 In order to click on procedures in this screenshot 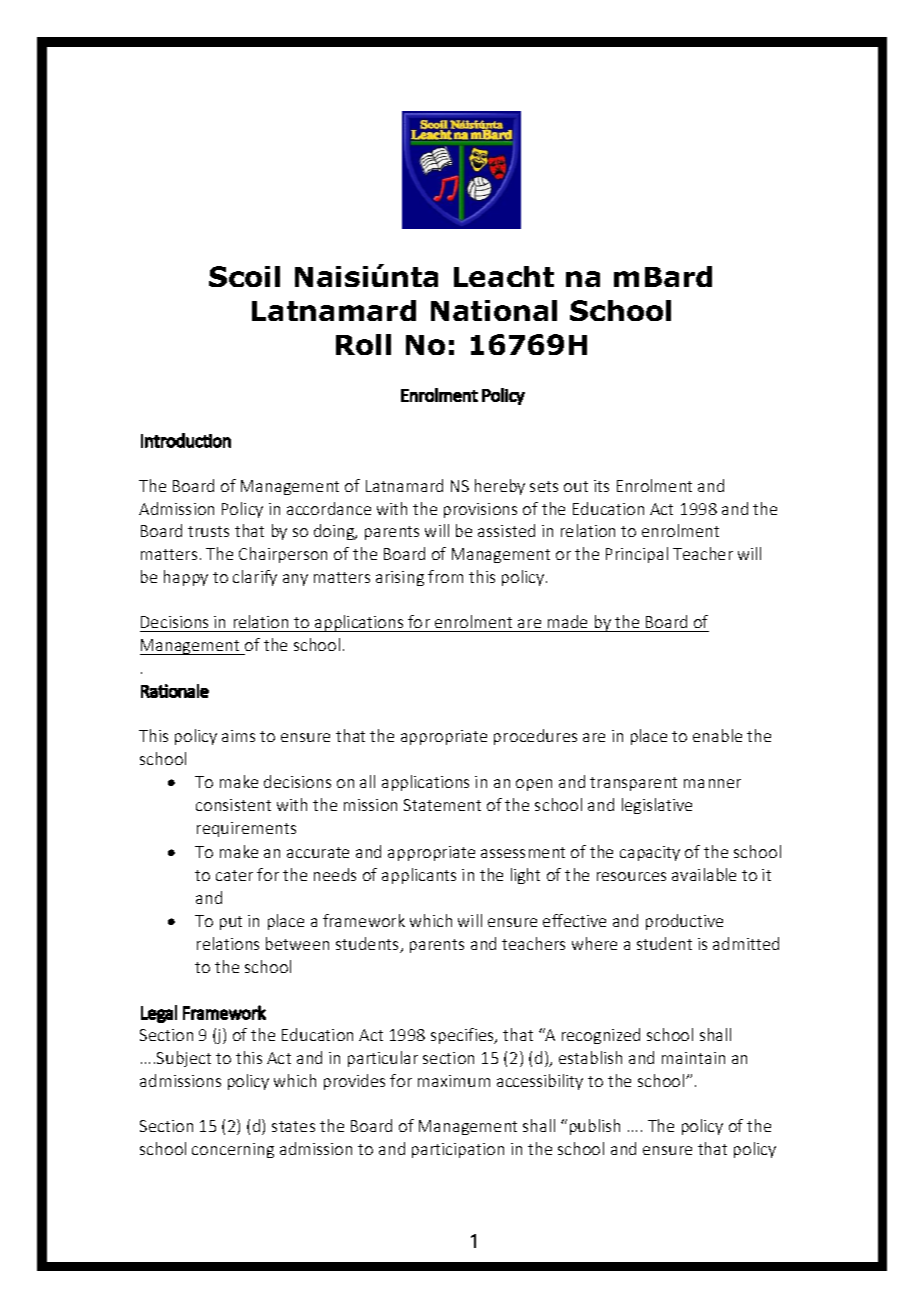, I will do `click(535, 737)`.
